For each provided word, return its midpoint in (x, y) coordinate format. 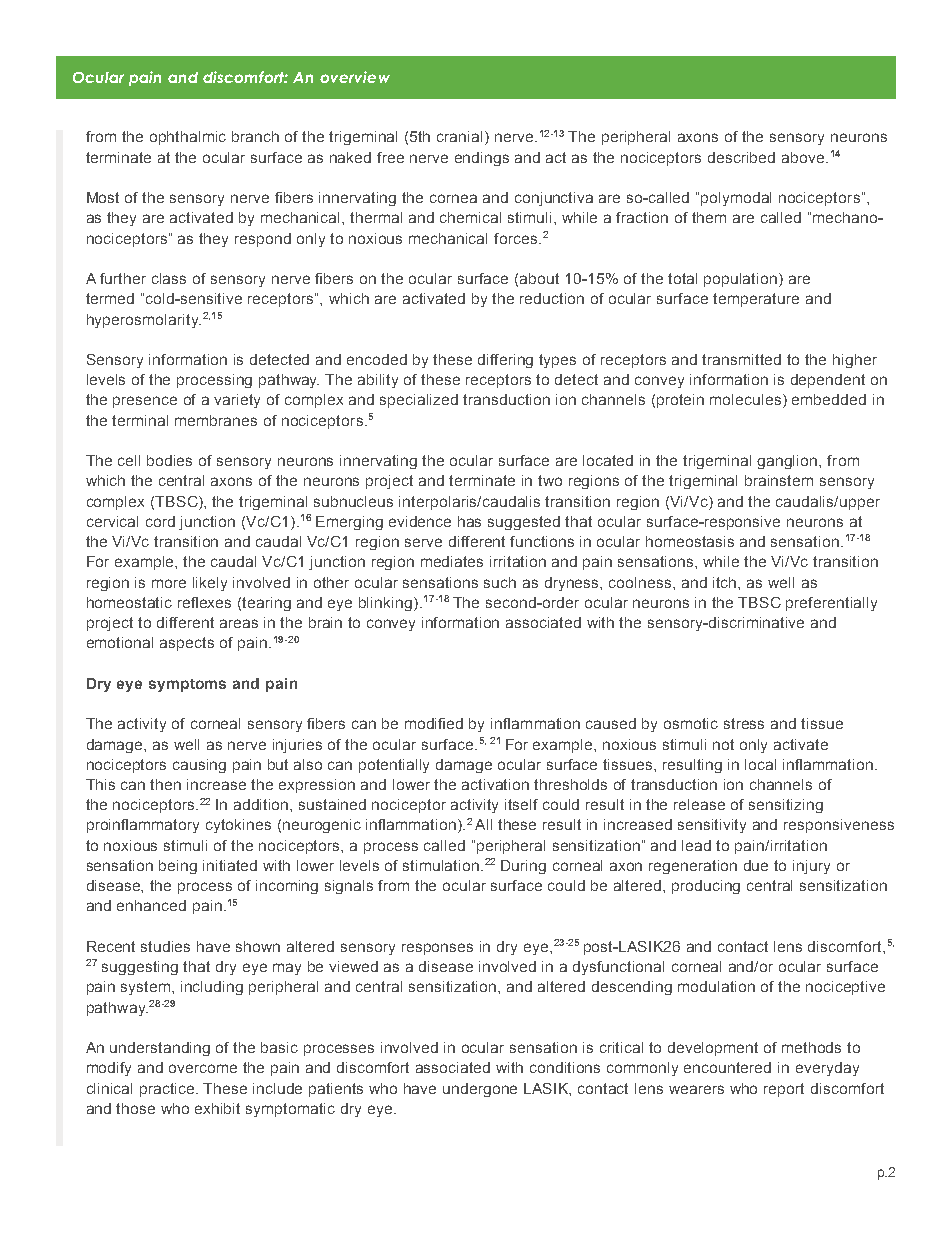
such (500, 582)
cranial (459, 136)
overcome (203, 1068)
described (741, 157)
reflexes (204, 602)
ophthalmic (188, 138)
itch (726, 582)
